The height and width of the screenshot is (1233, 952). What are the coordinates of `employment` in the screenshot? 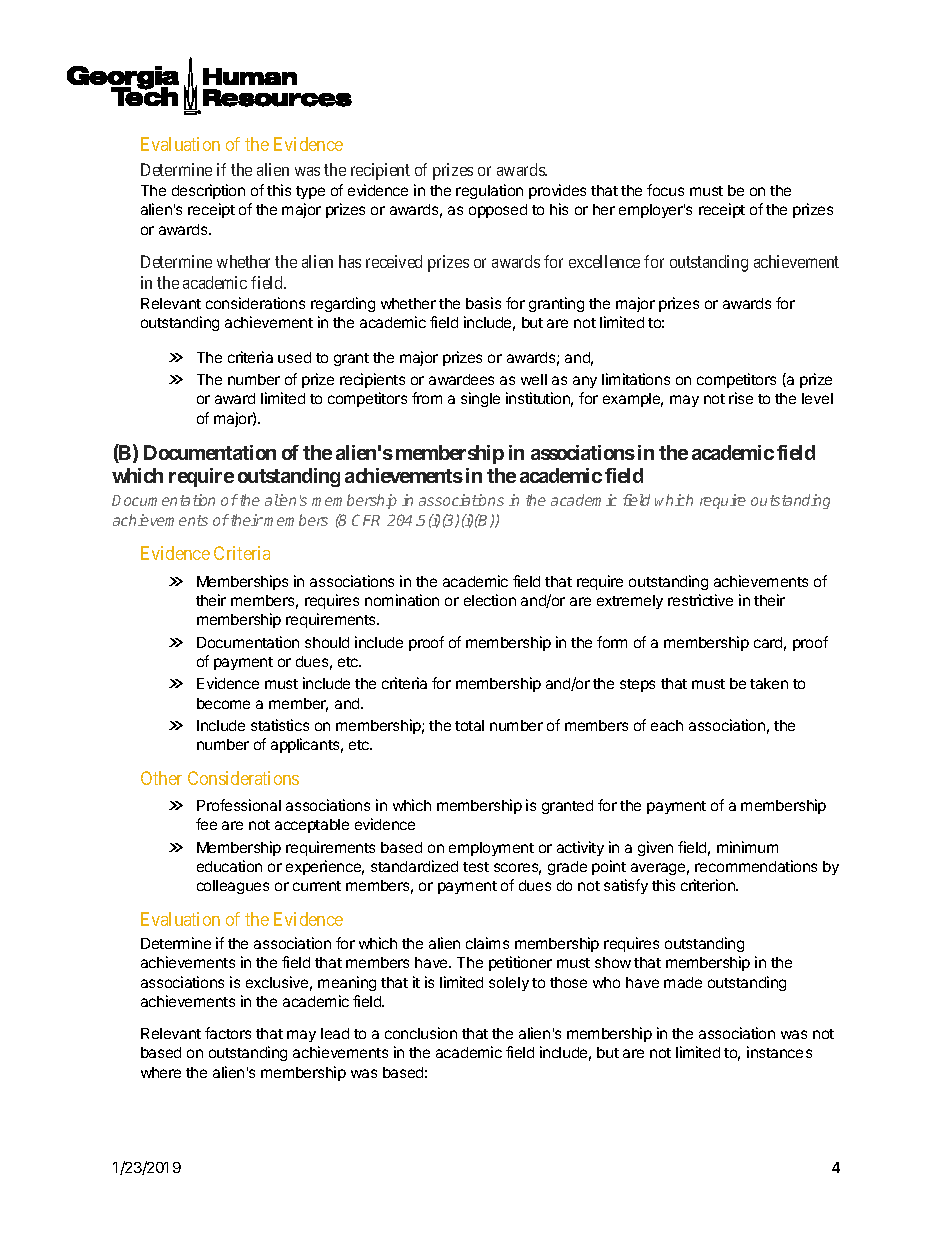 It's located at (491, 849).
